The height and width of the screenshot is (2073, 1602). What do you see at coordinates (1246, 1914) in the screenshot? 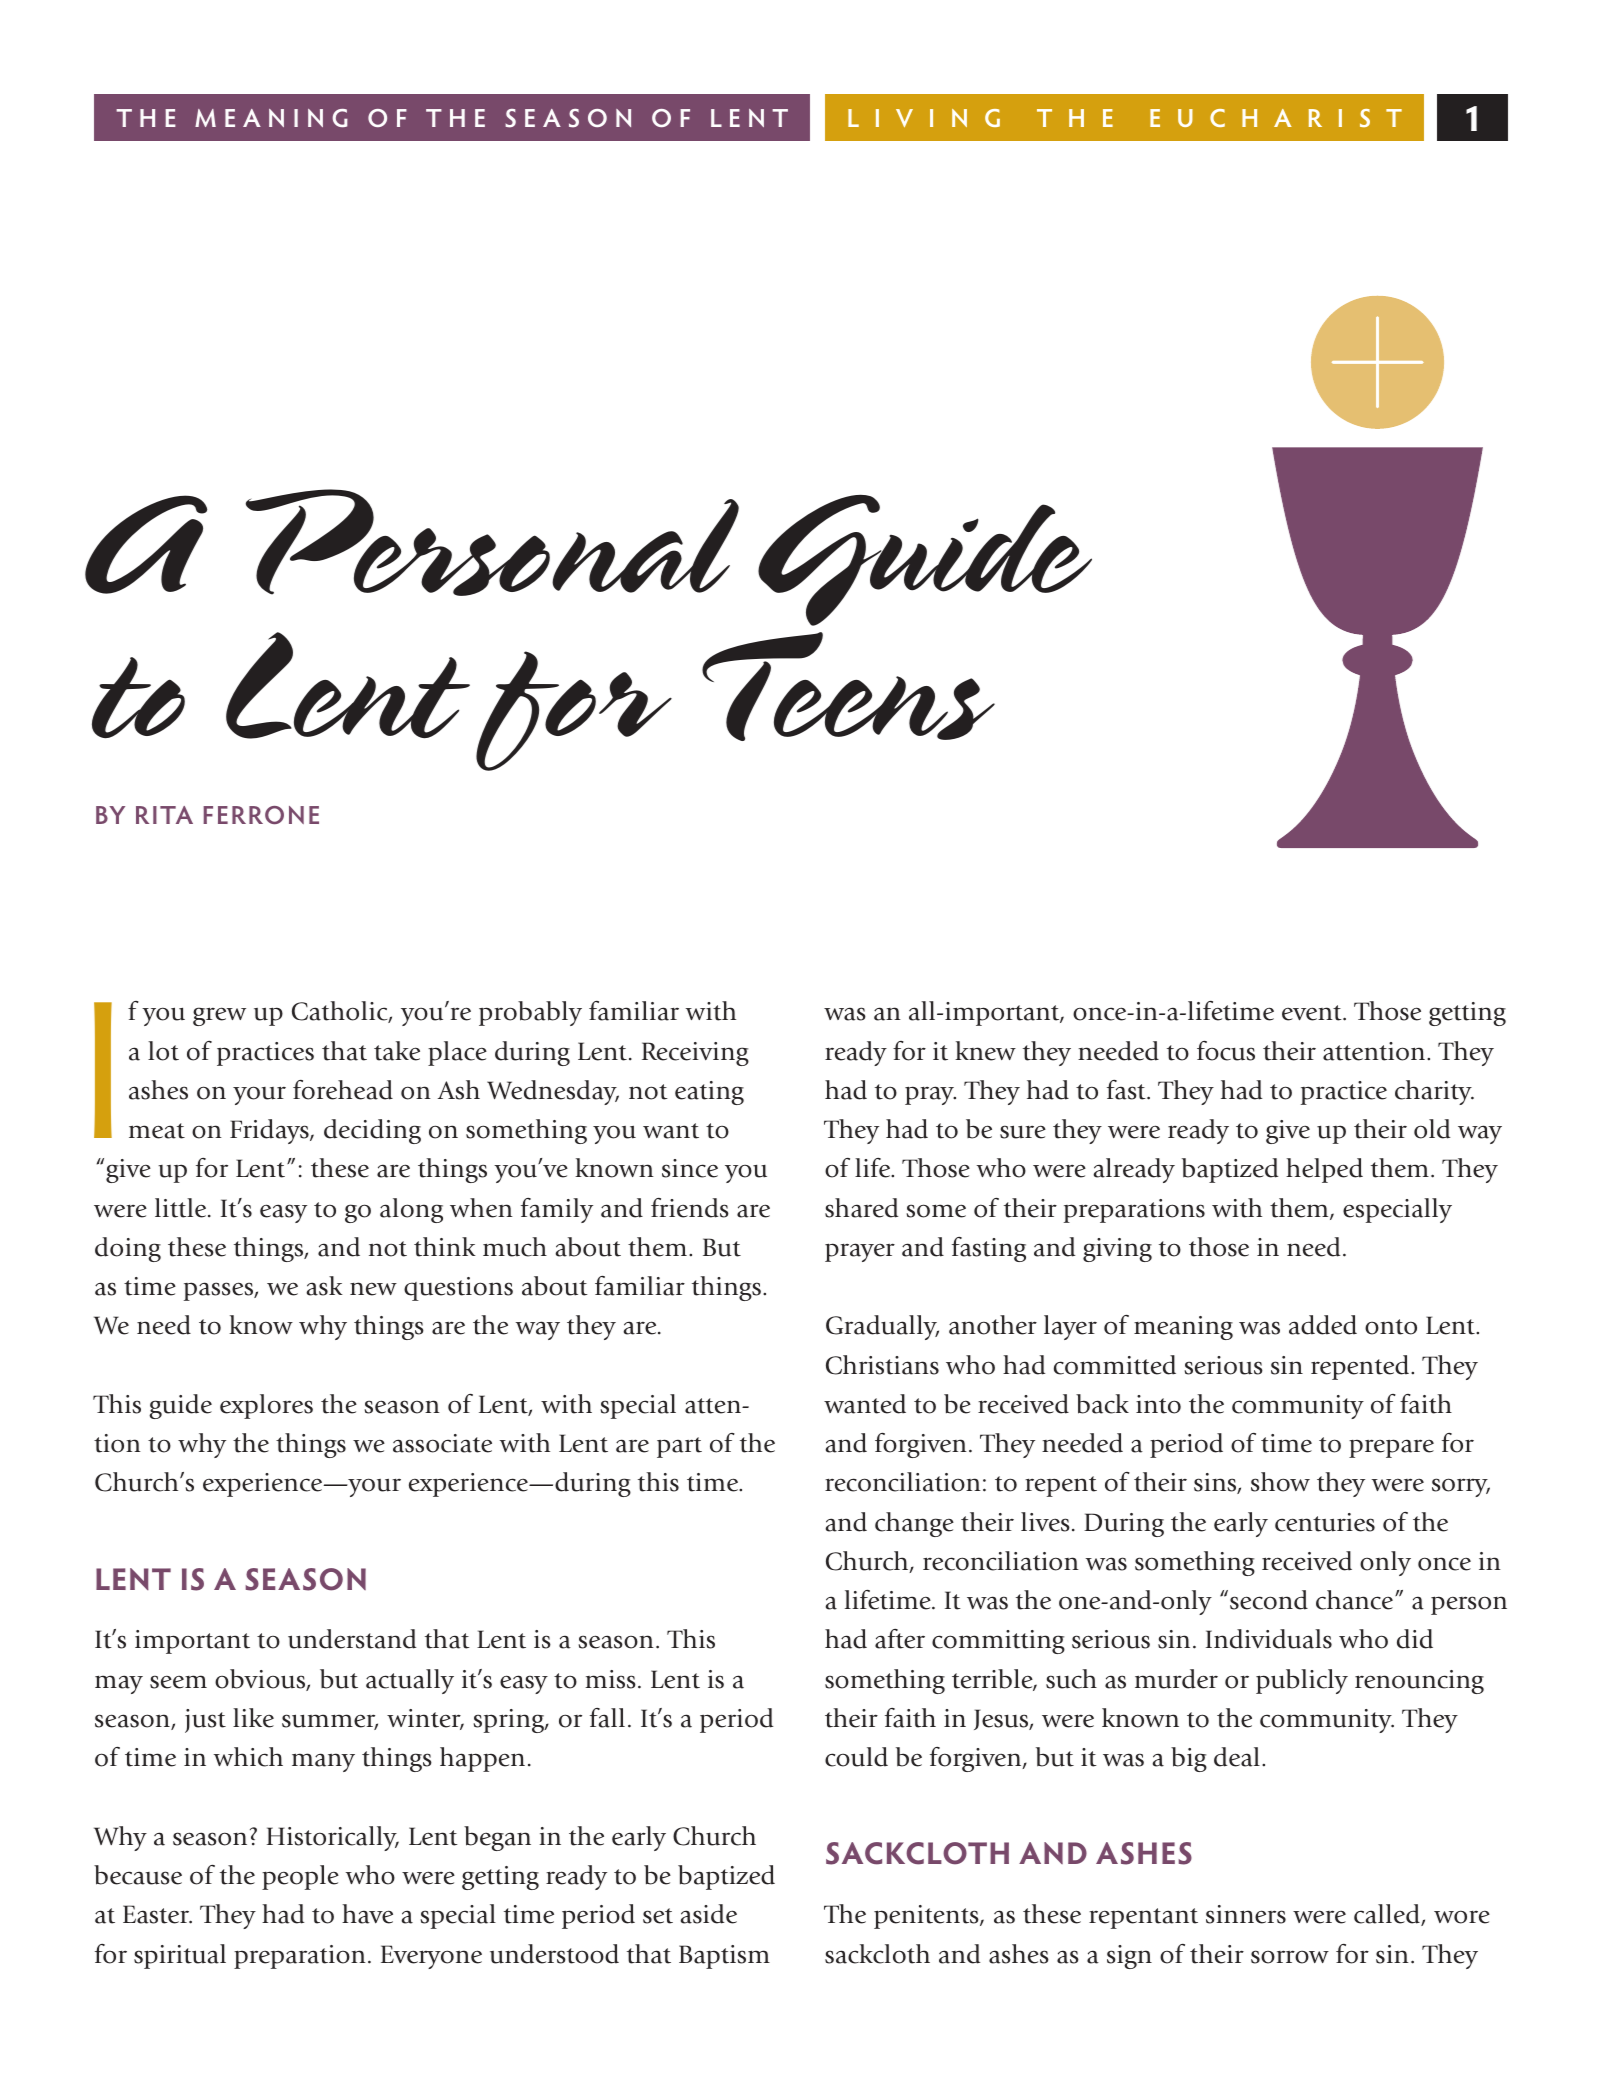
I see `sinners` at bounding box center [1246, 1914].
